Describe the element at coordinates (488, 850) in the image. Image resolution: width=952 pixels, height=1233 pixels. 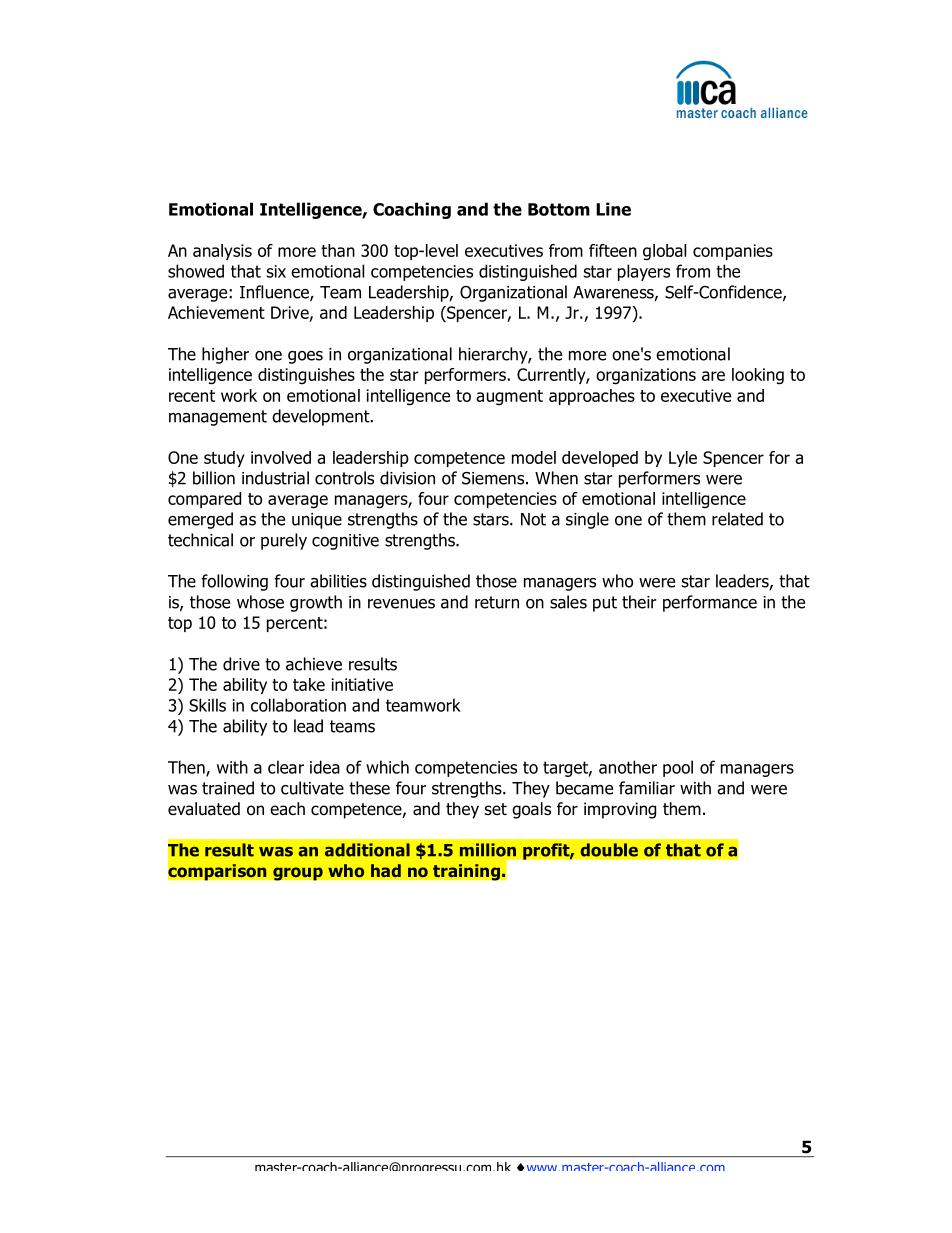
I see `million` at that location.
